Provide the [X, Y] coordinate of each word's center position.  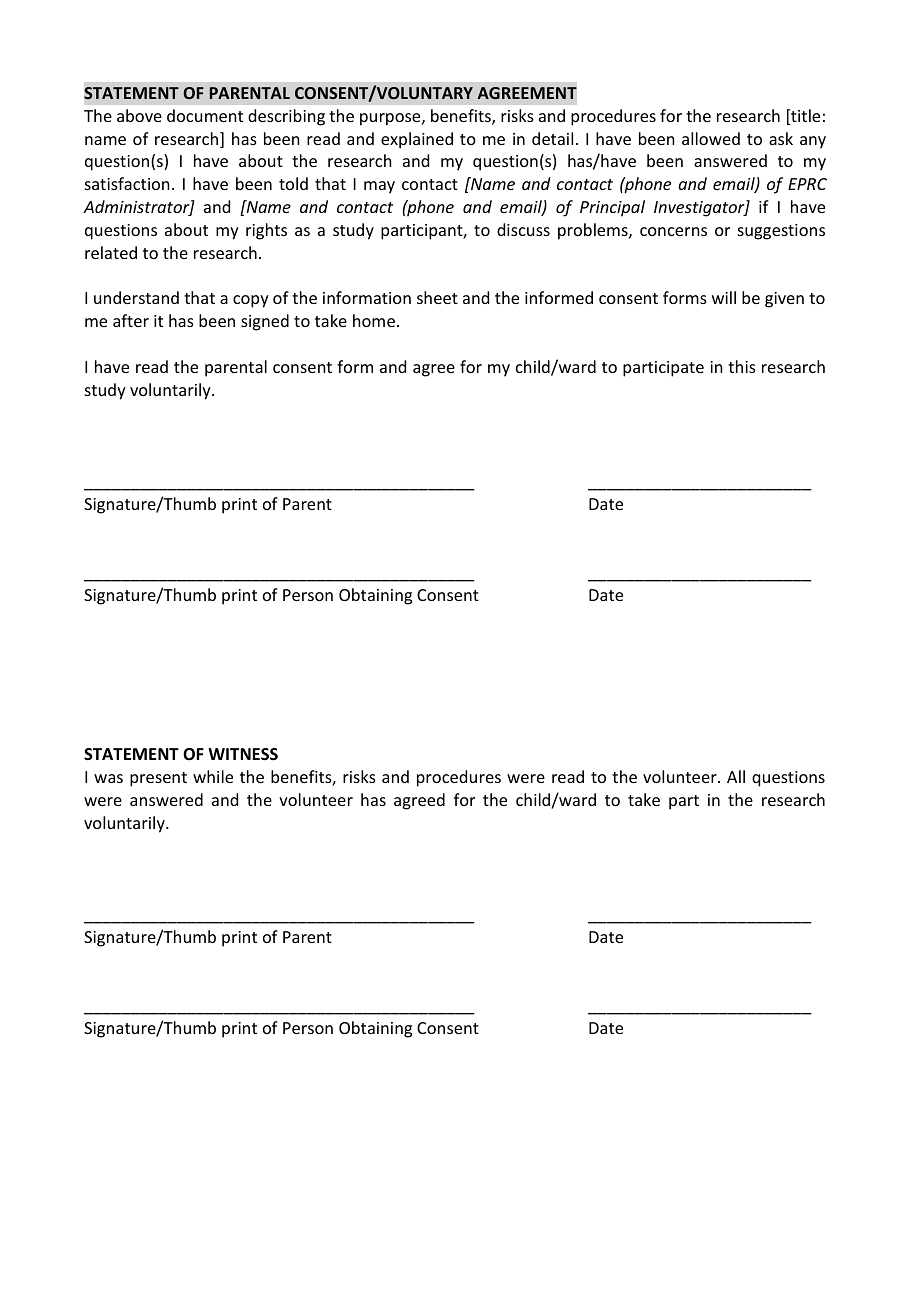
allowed [711, 138]
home [375, 320]
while [213, 776]
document [205, 115]
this [742, 366]
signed [265, 322]
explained [417, 140]
